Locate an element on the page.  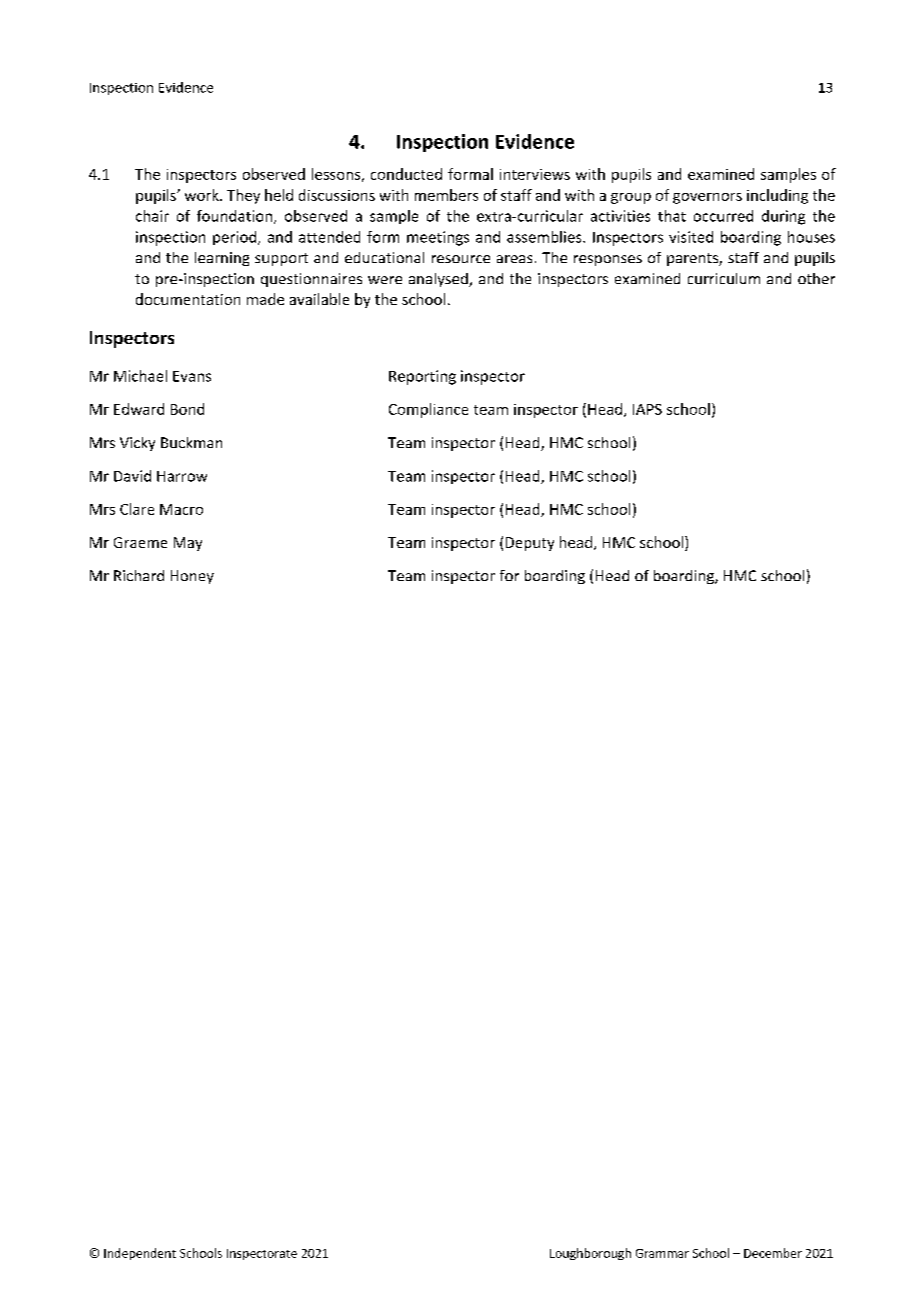
occurred is located at coordinates (723, 216).
